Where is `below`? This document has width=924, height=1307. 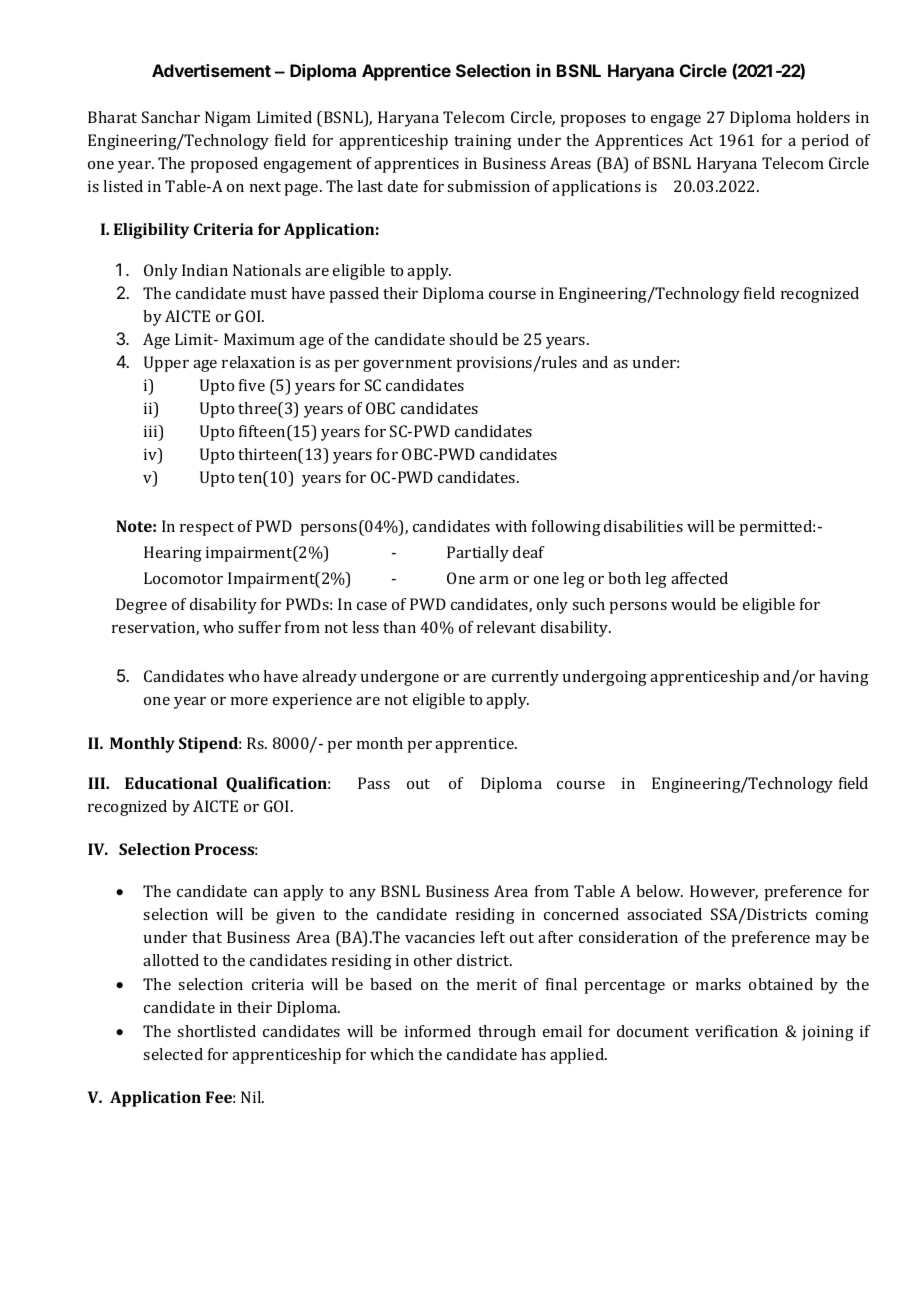 below is located at coordinates (659, 891).
